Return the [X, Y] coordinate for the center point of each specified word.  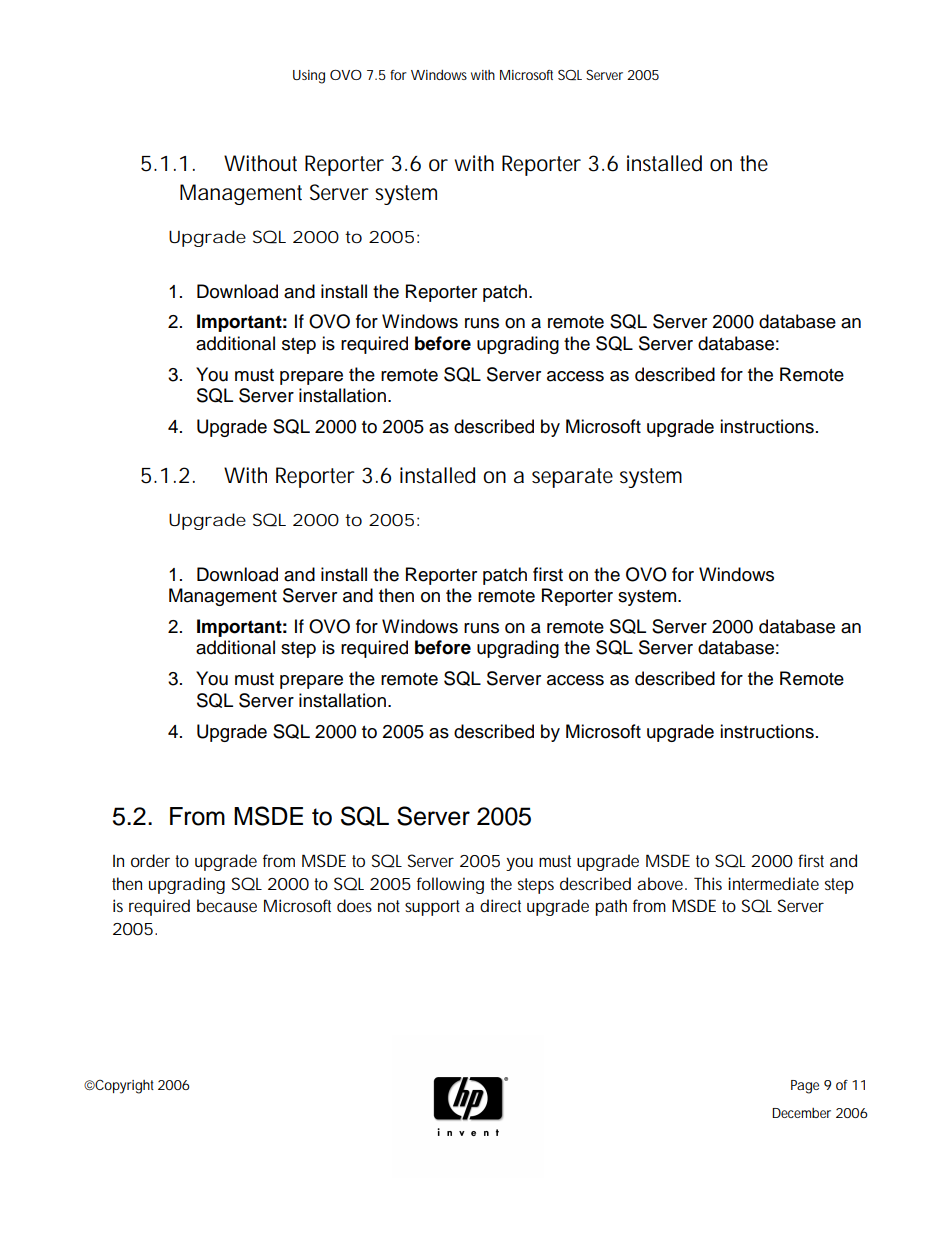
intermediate [773, 883]
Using [309, 77]
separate [572, 478]
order [150, 860]
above [661, 883]
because [227, 905]
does [354, 905]
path [611, 907]
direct [500, 905]
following [450, 885]
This [708, 883]
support [432, 908]
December [801, 1113]
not [389, 906]
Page [805, 1087]
